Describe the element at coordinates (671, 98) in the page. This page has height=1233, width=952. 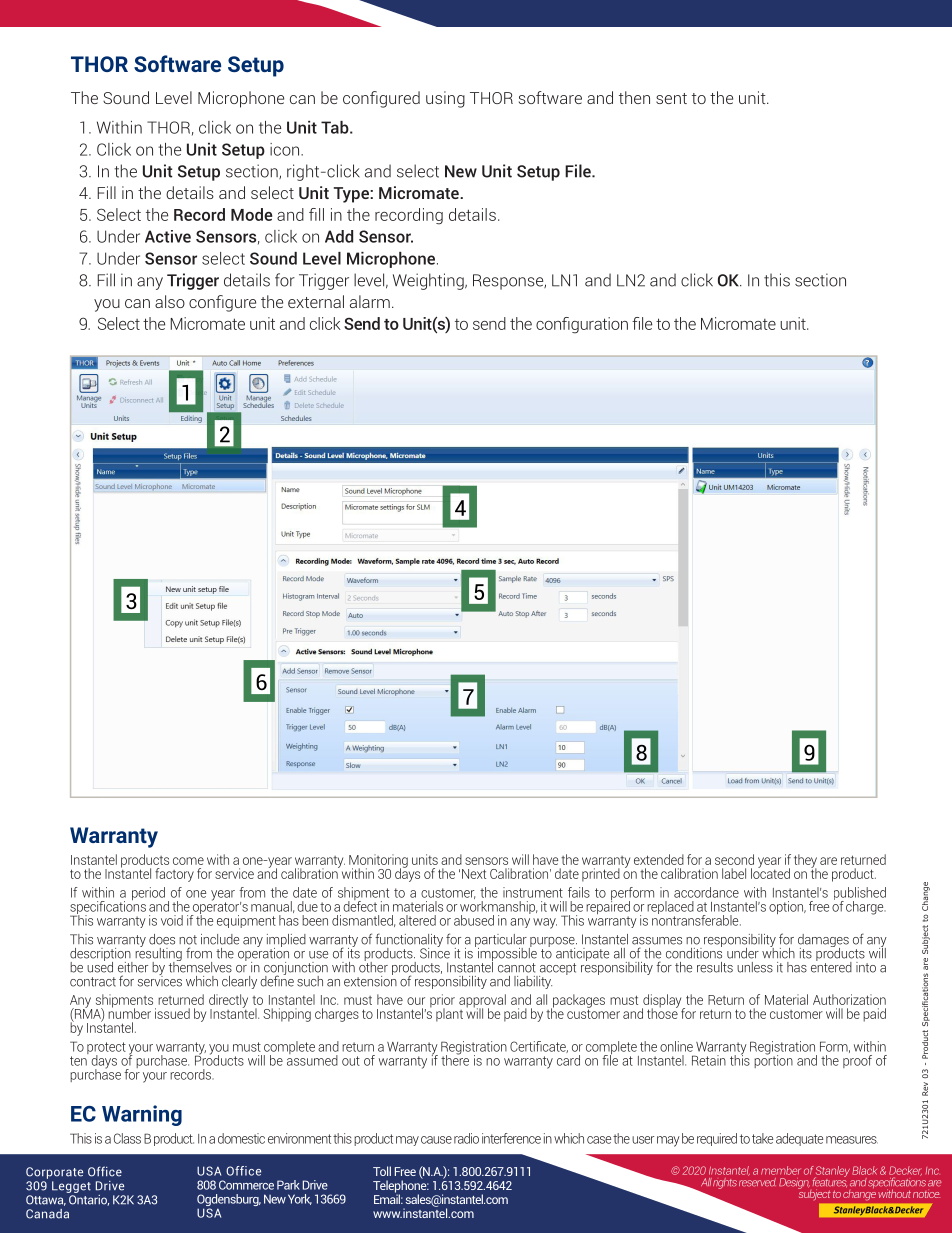
I see `sent` at that location.
